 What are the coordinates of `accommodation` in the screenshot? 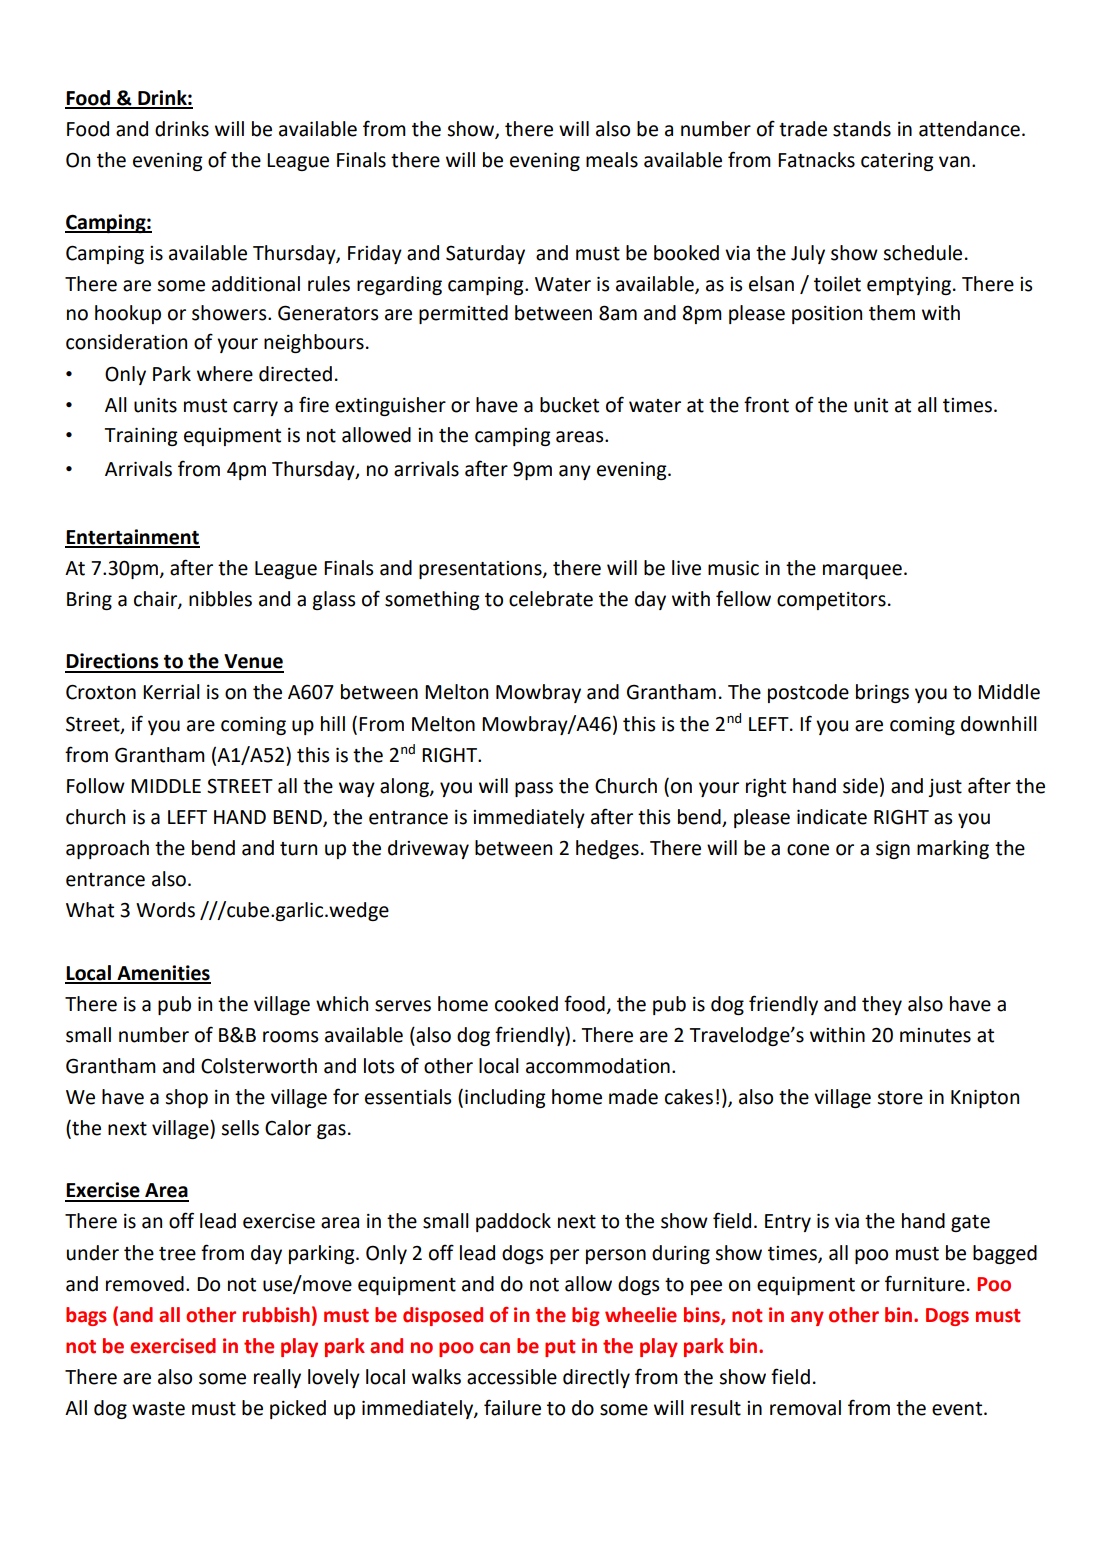 It's located at (598, 1066).
